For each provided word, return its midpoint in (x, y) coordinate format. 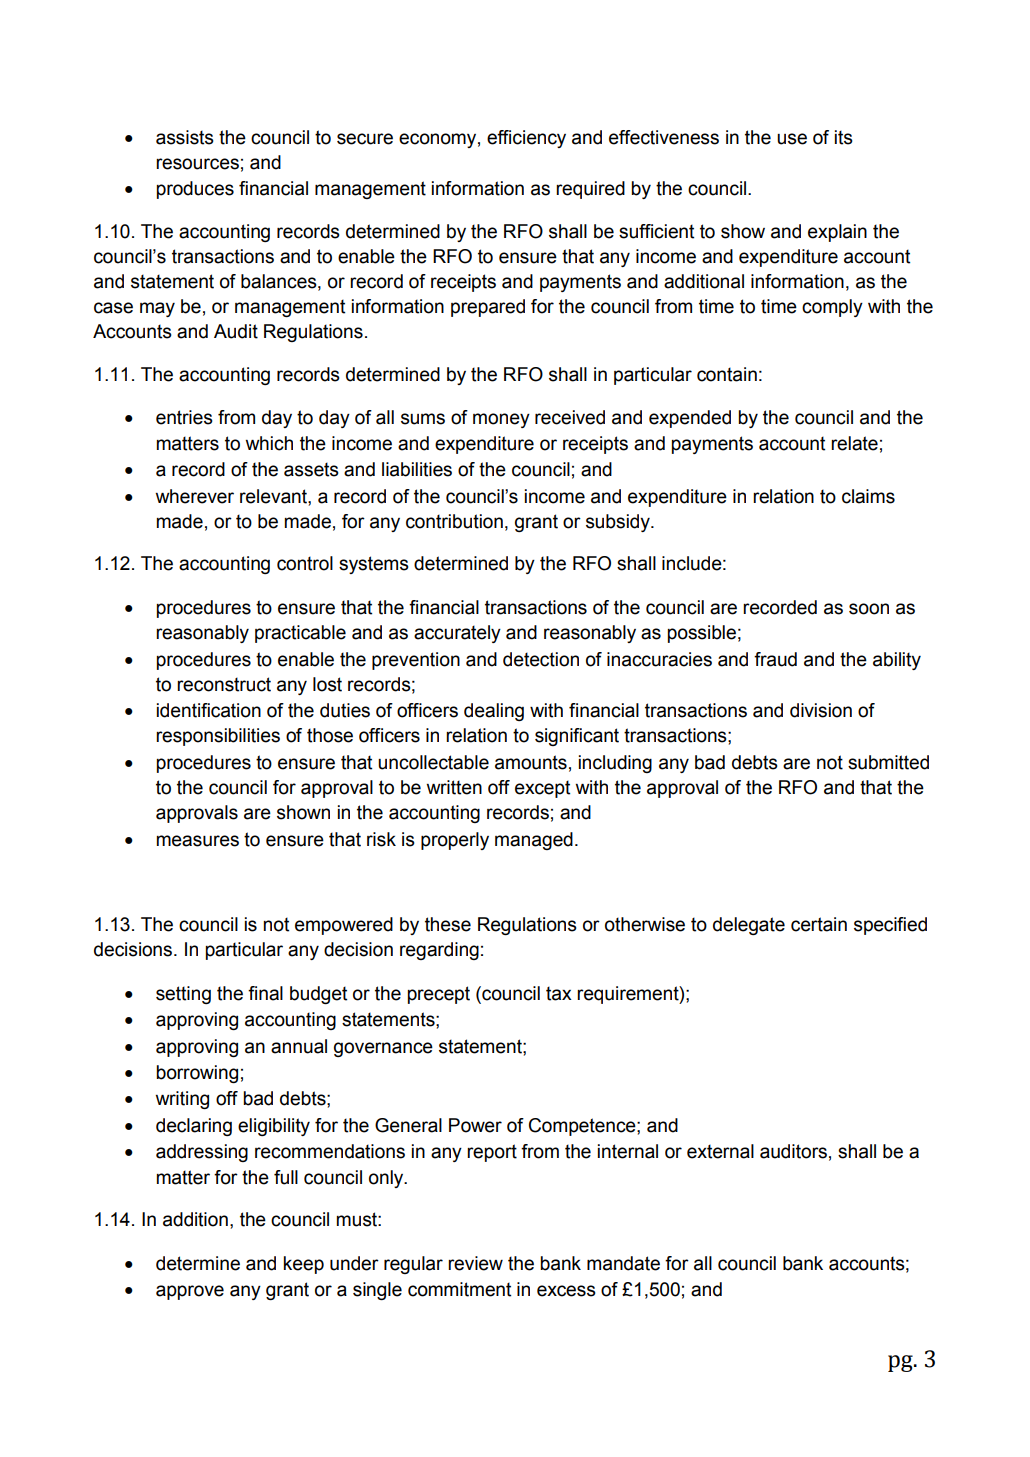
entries (184, 417)
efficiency (526, 139)
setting (183, 995)
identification (209, 710)
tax (559, 993)
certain (819, 924)
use (792, 139)
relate (854, 443)
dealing (494, 712)
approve (190, 1292)
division (821, 710)
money (501, 420)
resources (197, 164)
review (475, 1263)
